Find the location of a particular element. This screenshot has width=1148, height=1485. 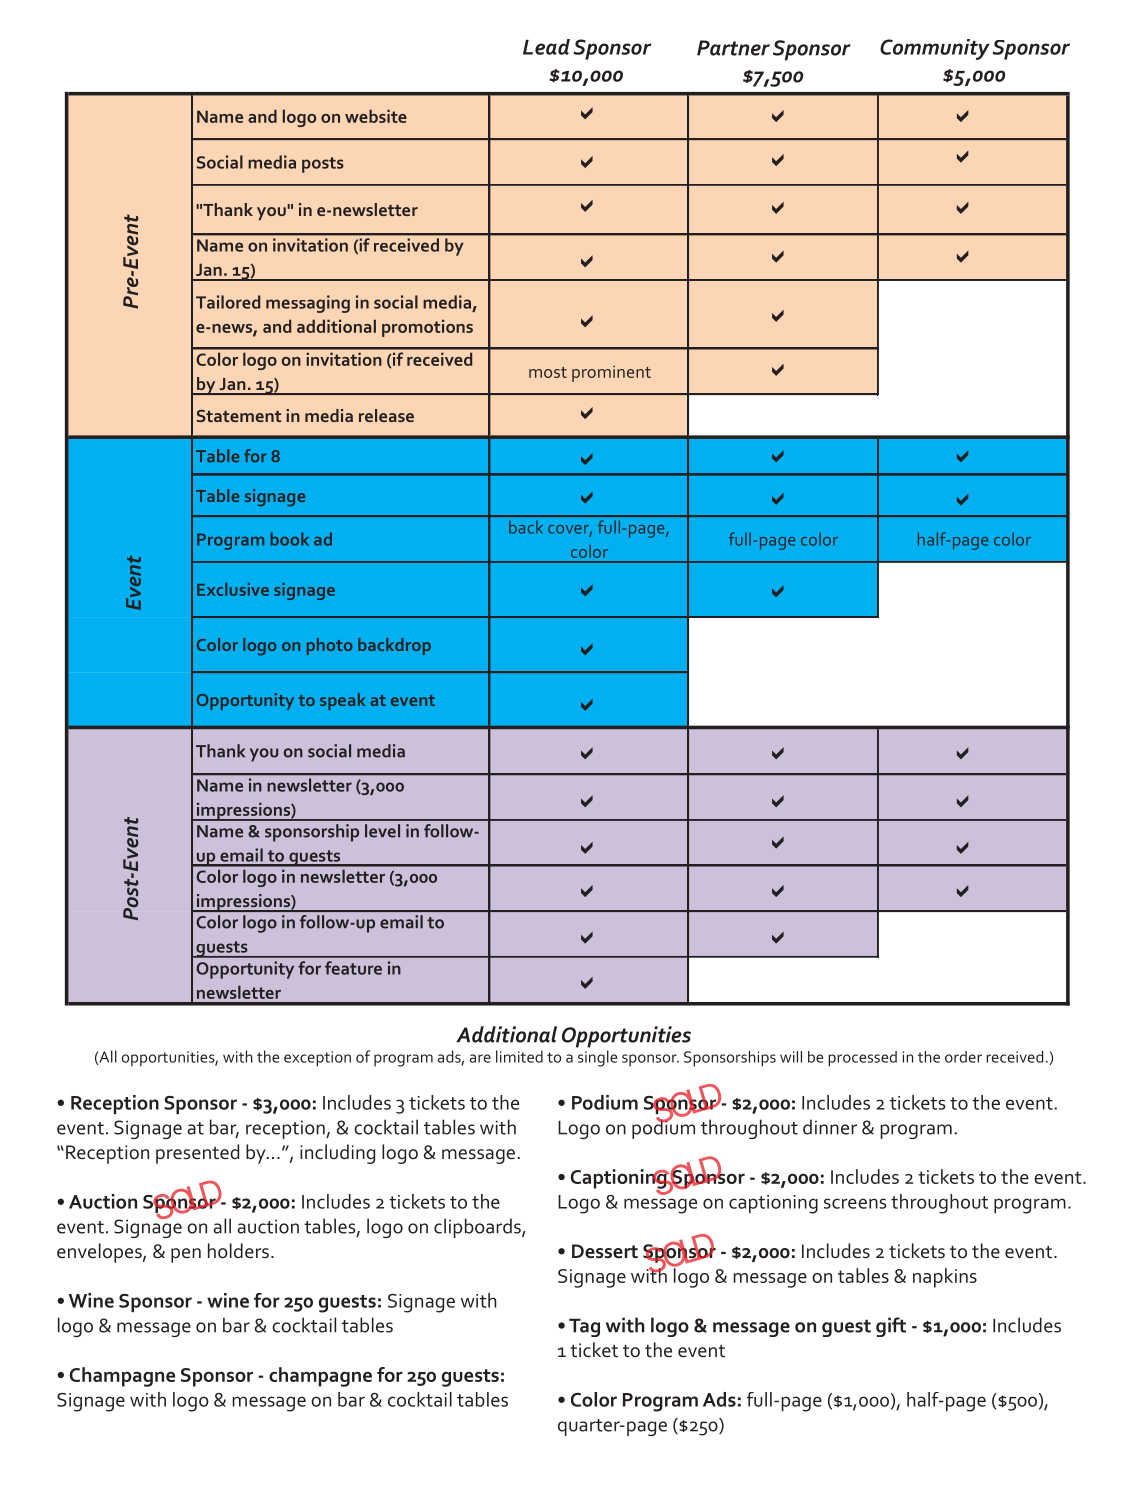

gift is located at coordinates (891, 1327).
